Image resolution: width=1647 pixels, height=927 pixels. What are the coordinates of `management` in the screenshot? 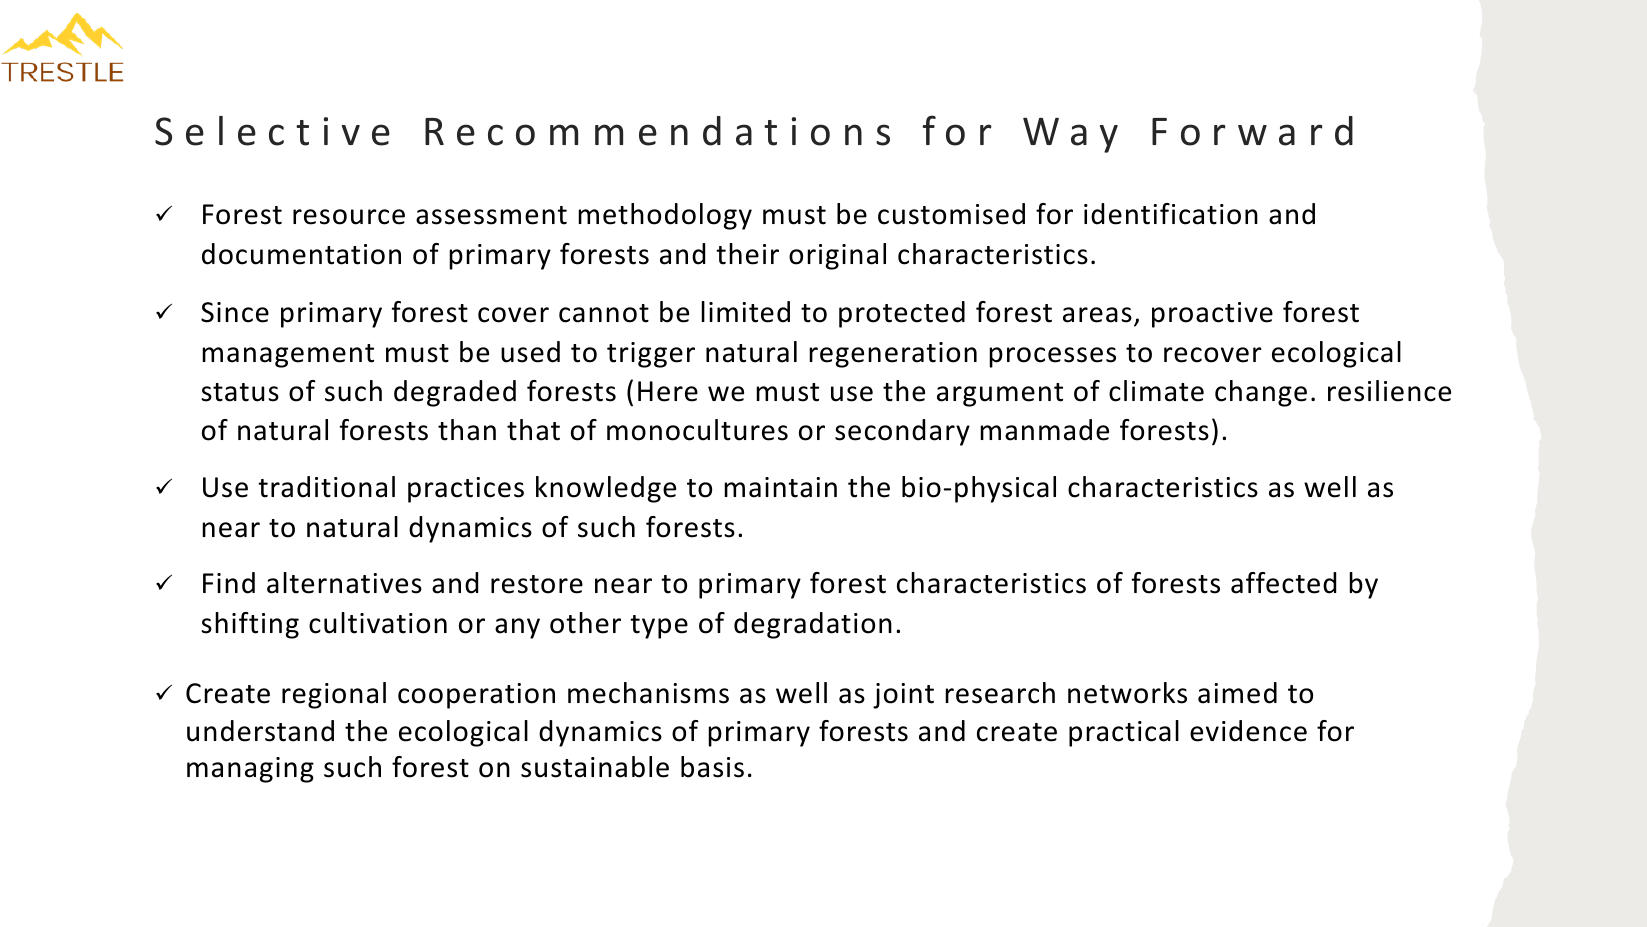 It's located at (288, 356).
